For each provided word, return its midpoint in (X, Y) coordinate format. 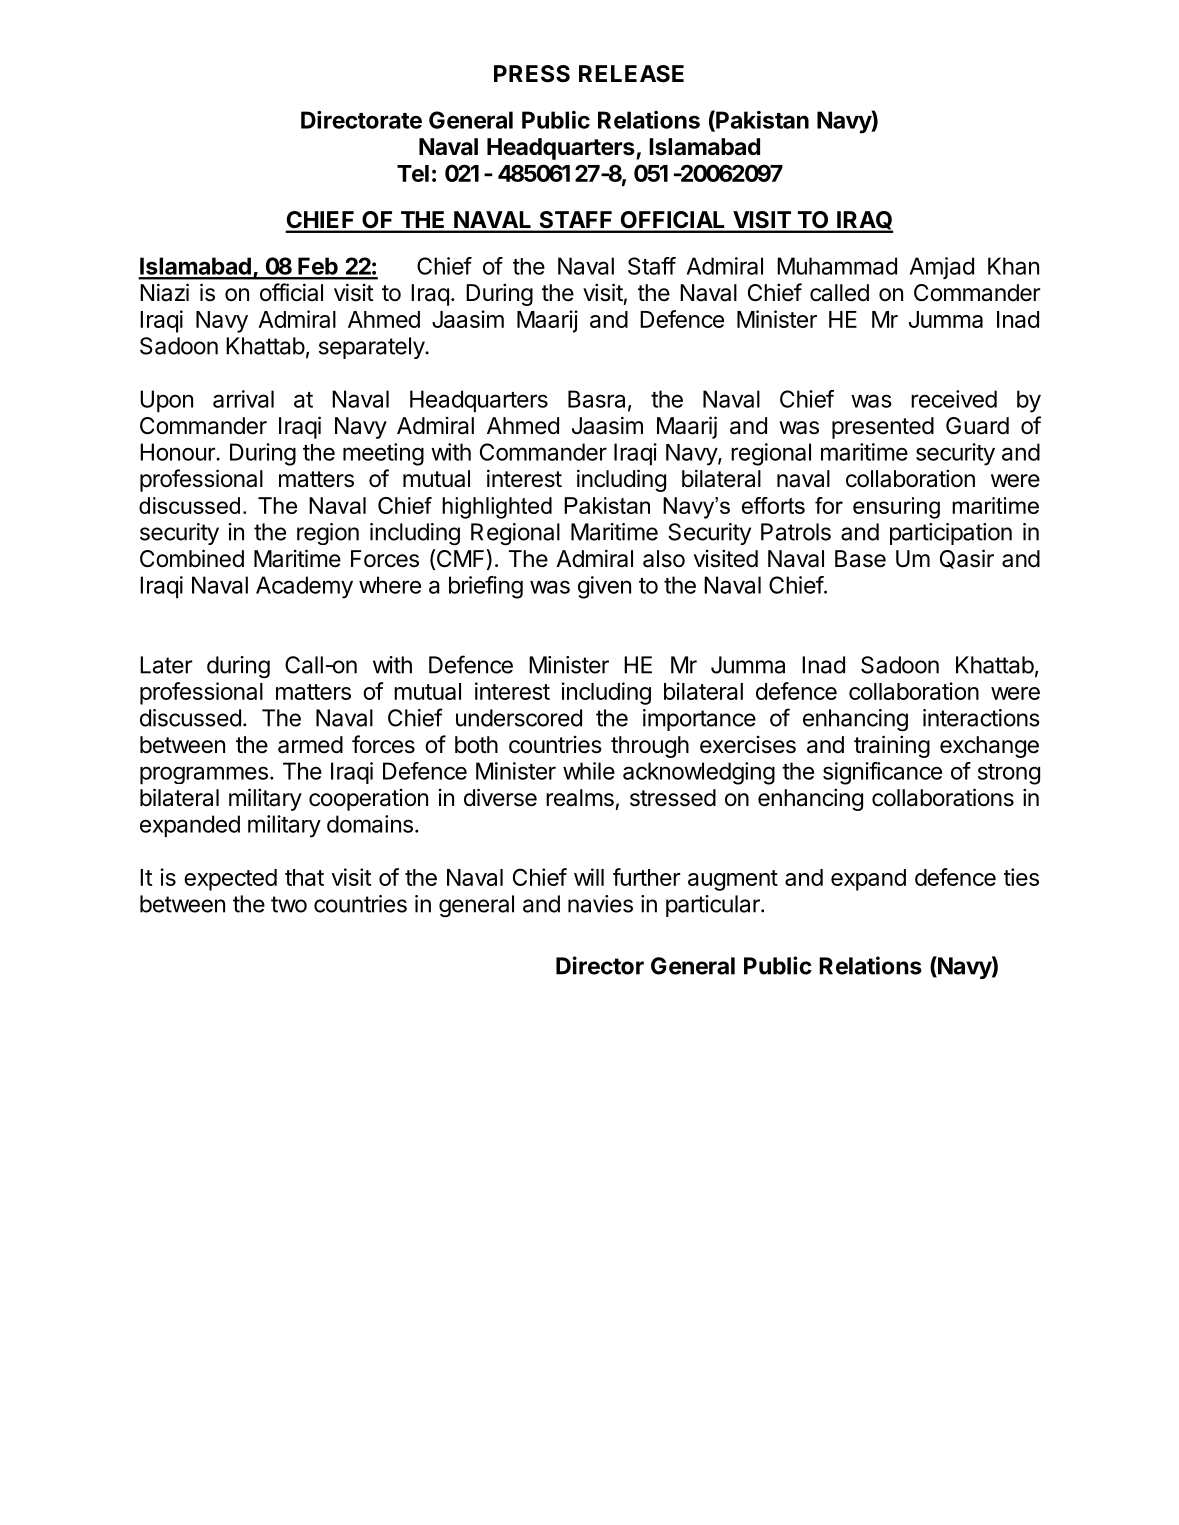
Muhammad (837, 266)
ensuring (896, 508)
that (304, 877)
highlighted (497, 508)
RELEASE (631, 74)
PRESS (532, 74)
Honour (178, 452)
